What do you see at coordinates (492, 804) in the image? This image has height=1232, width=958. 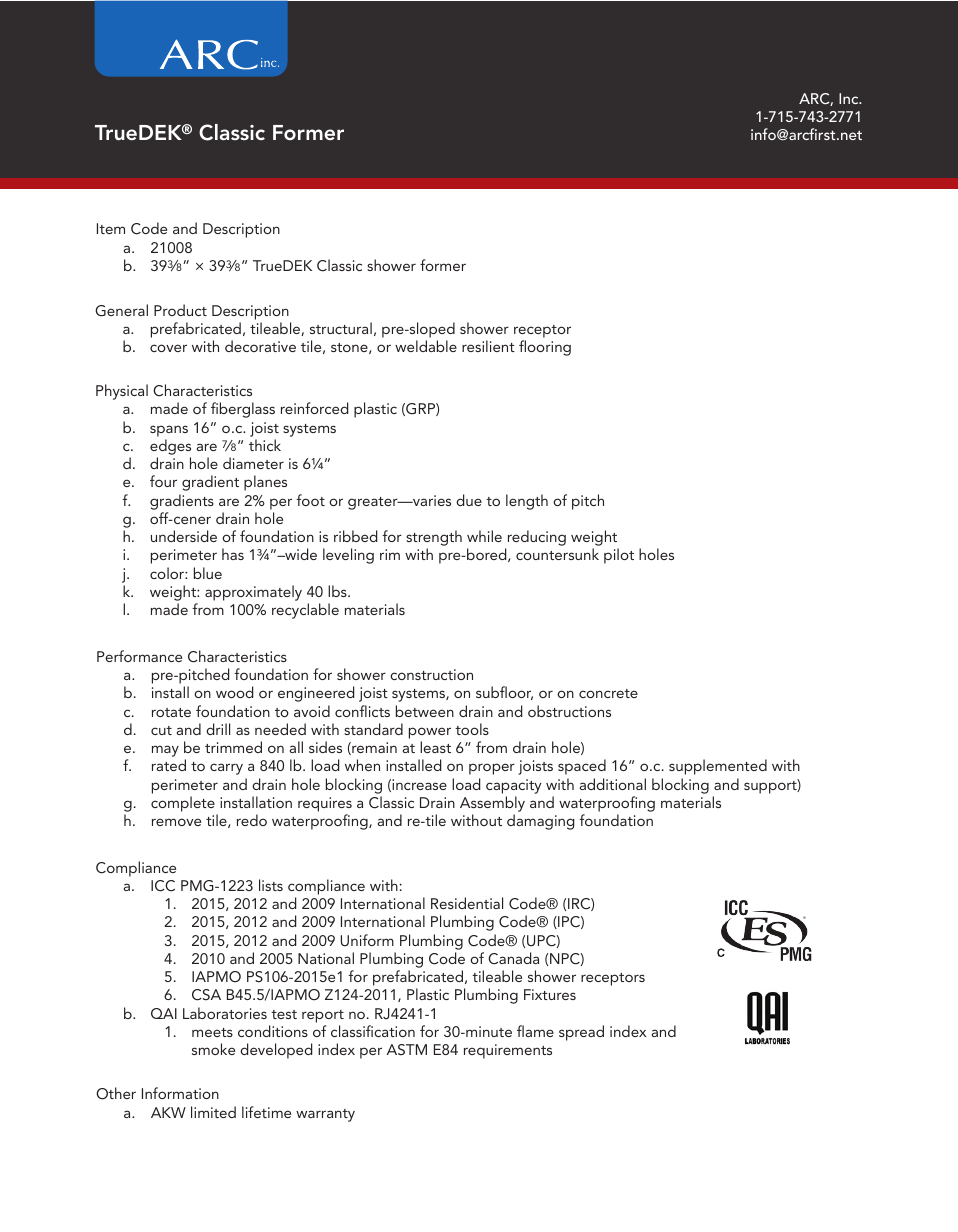 I see `Assembly` at bounding box center [492, 804].
